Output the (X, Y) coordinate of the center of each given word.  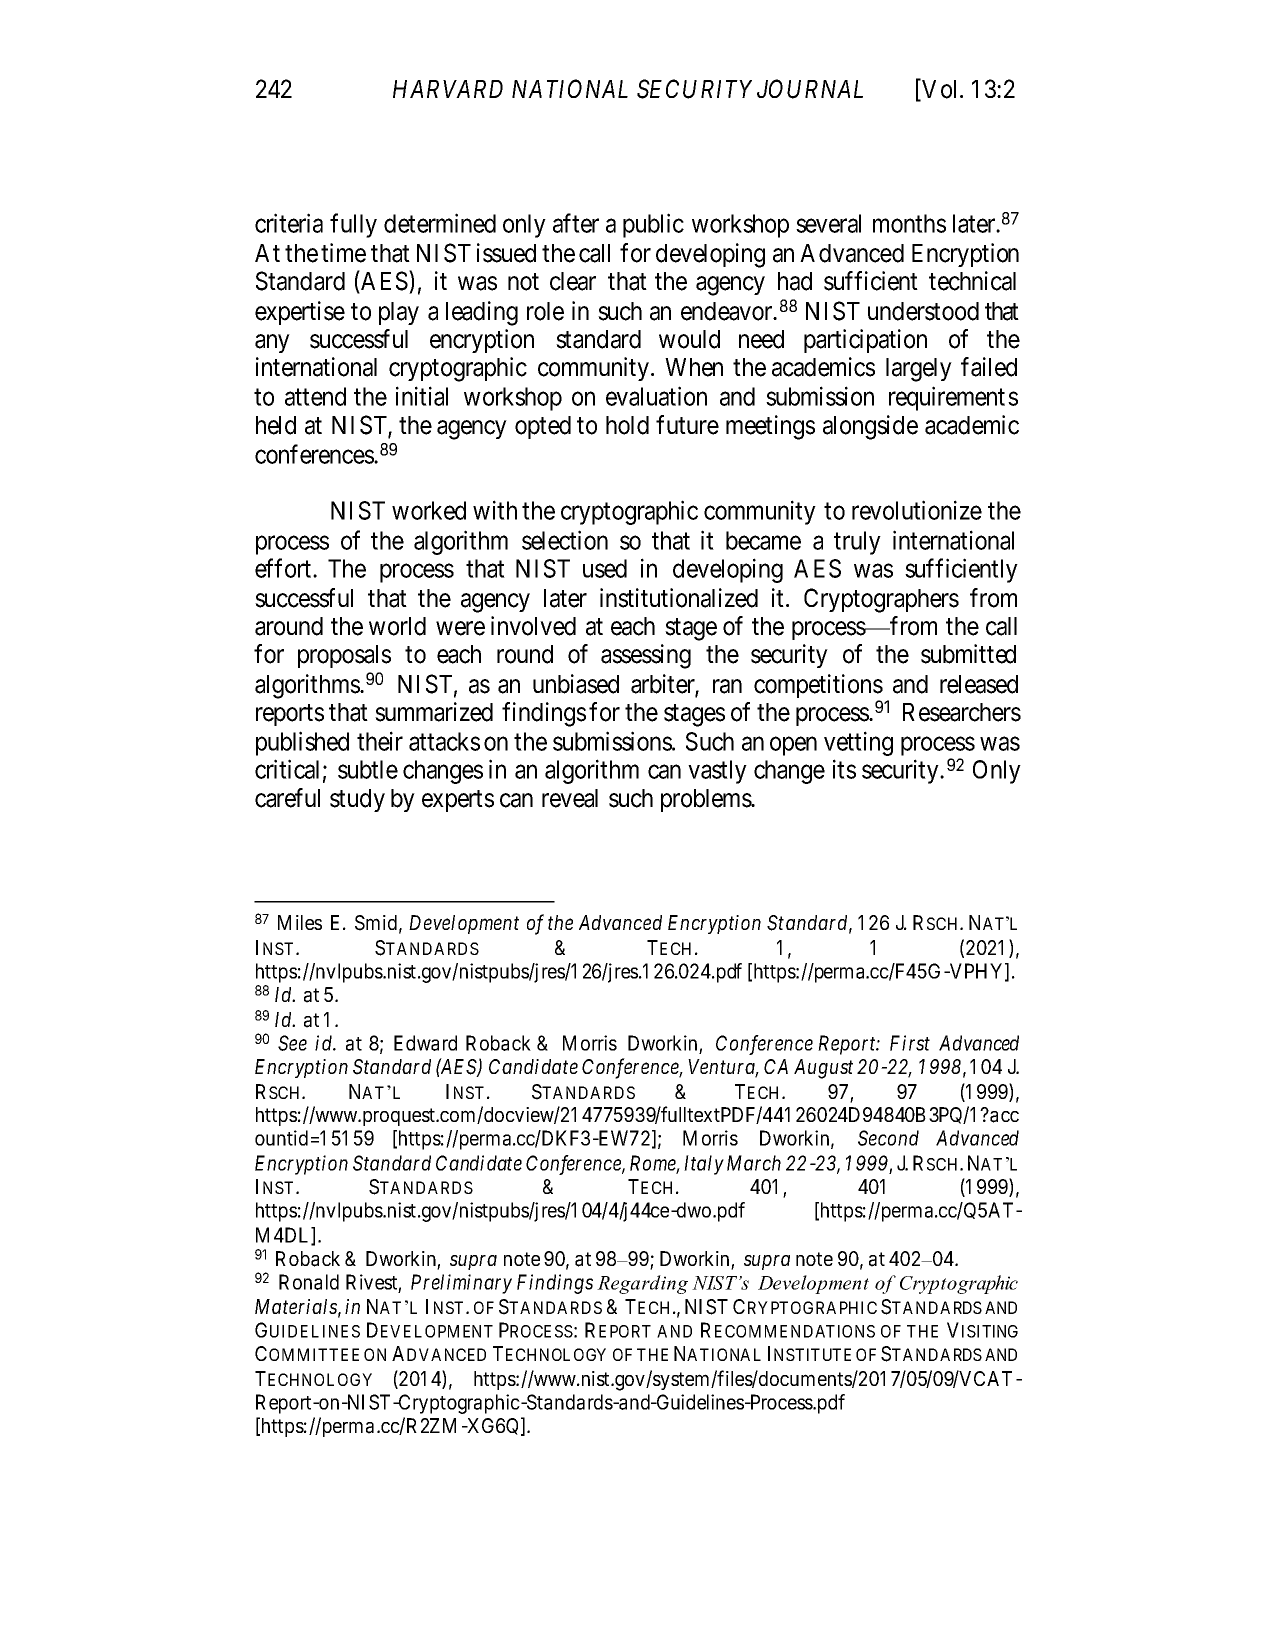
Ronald (309, 1282)
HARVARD (448, 89)
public (653, 225)
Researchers (962, 712)
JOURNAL (810, 89)
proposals (344, 656)
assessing (646, 656)
